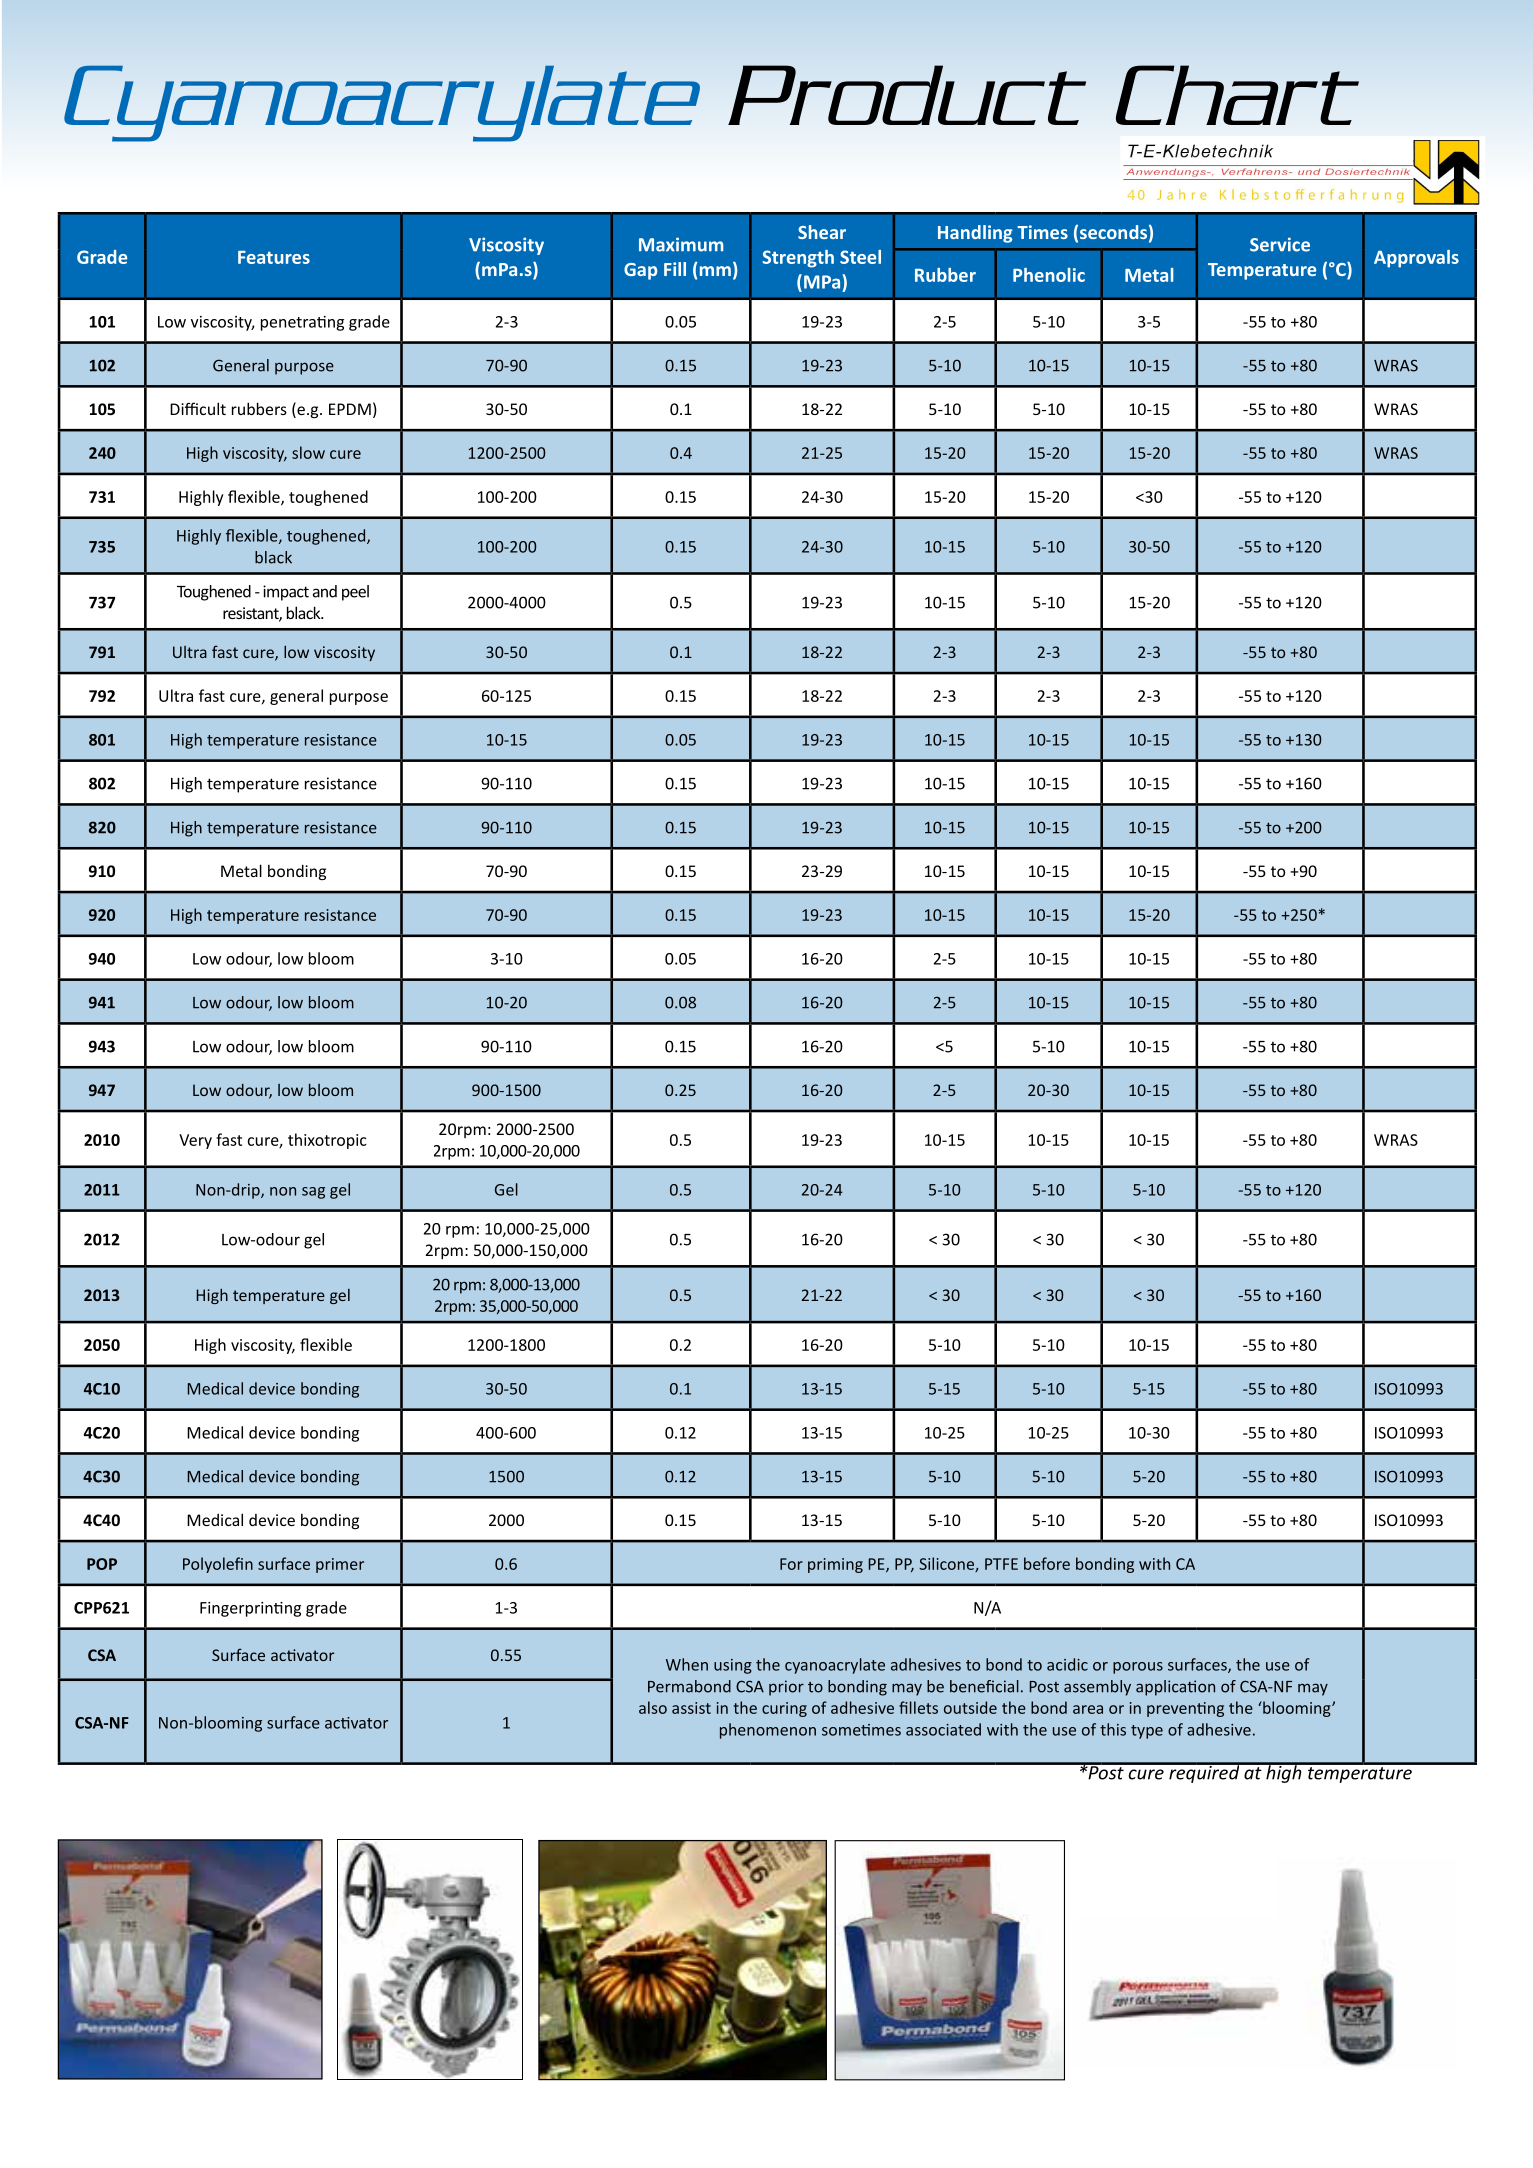 This screenshot has width=1533, height=2168. I want to click on Very, so click(195, 1141).
